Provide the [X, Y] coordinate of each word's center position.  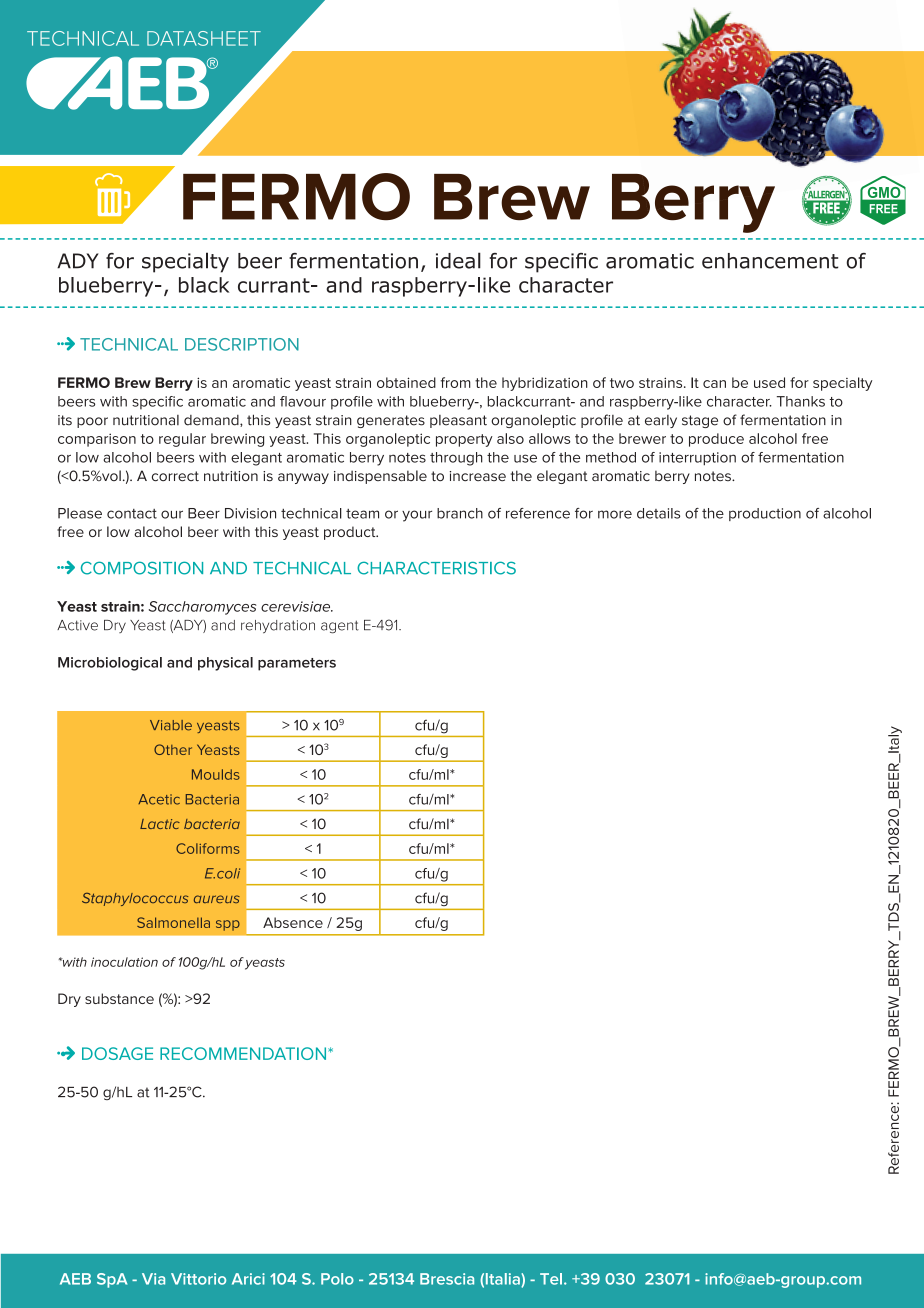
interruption [697, 459]
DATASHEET [204, 38]
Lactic [160, 824]
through [456, 459]
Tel [551, 1279]
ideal [458, 260]
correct [175, 476]
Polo [337, 1279]
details [658, 513]
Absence [293, 922]
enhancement [770, 261]
